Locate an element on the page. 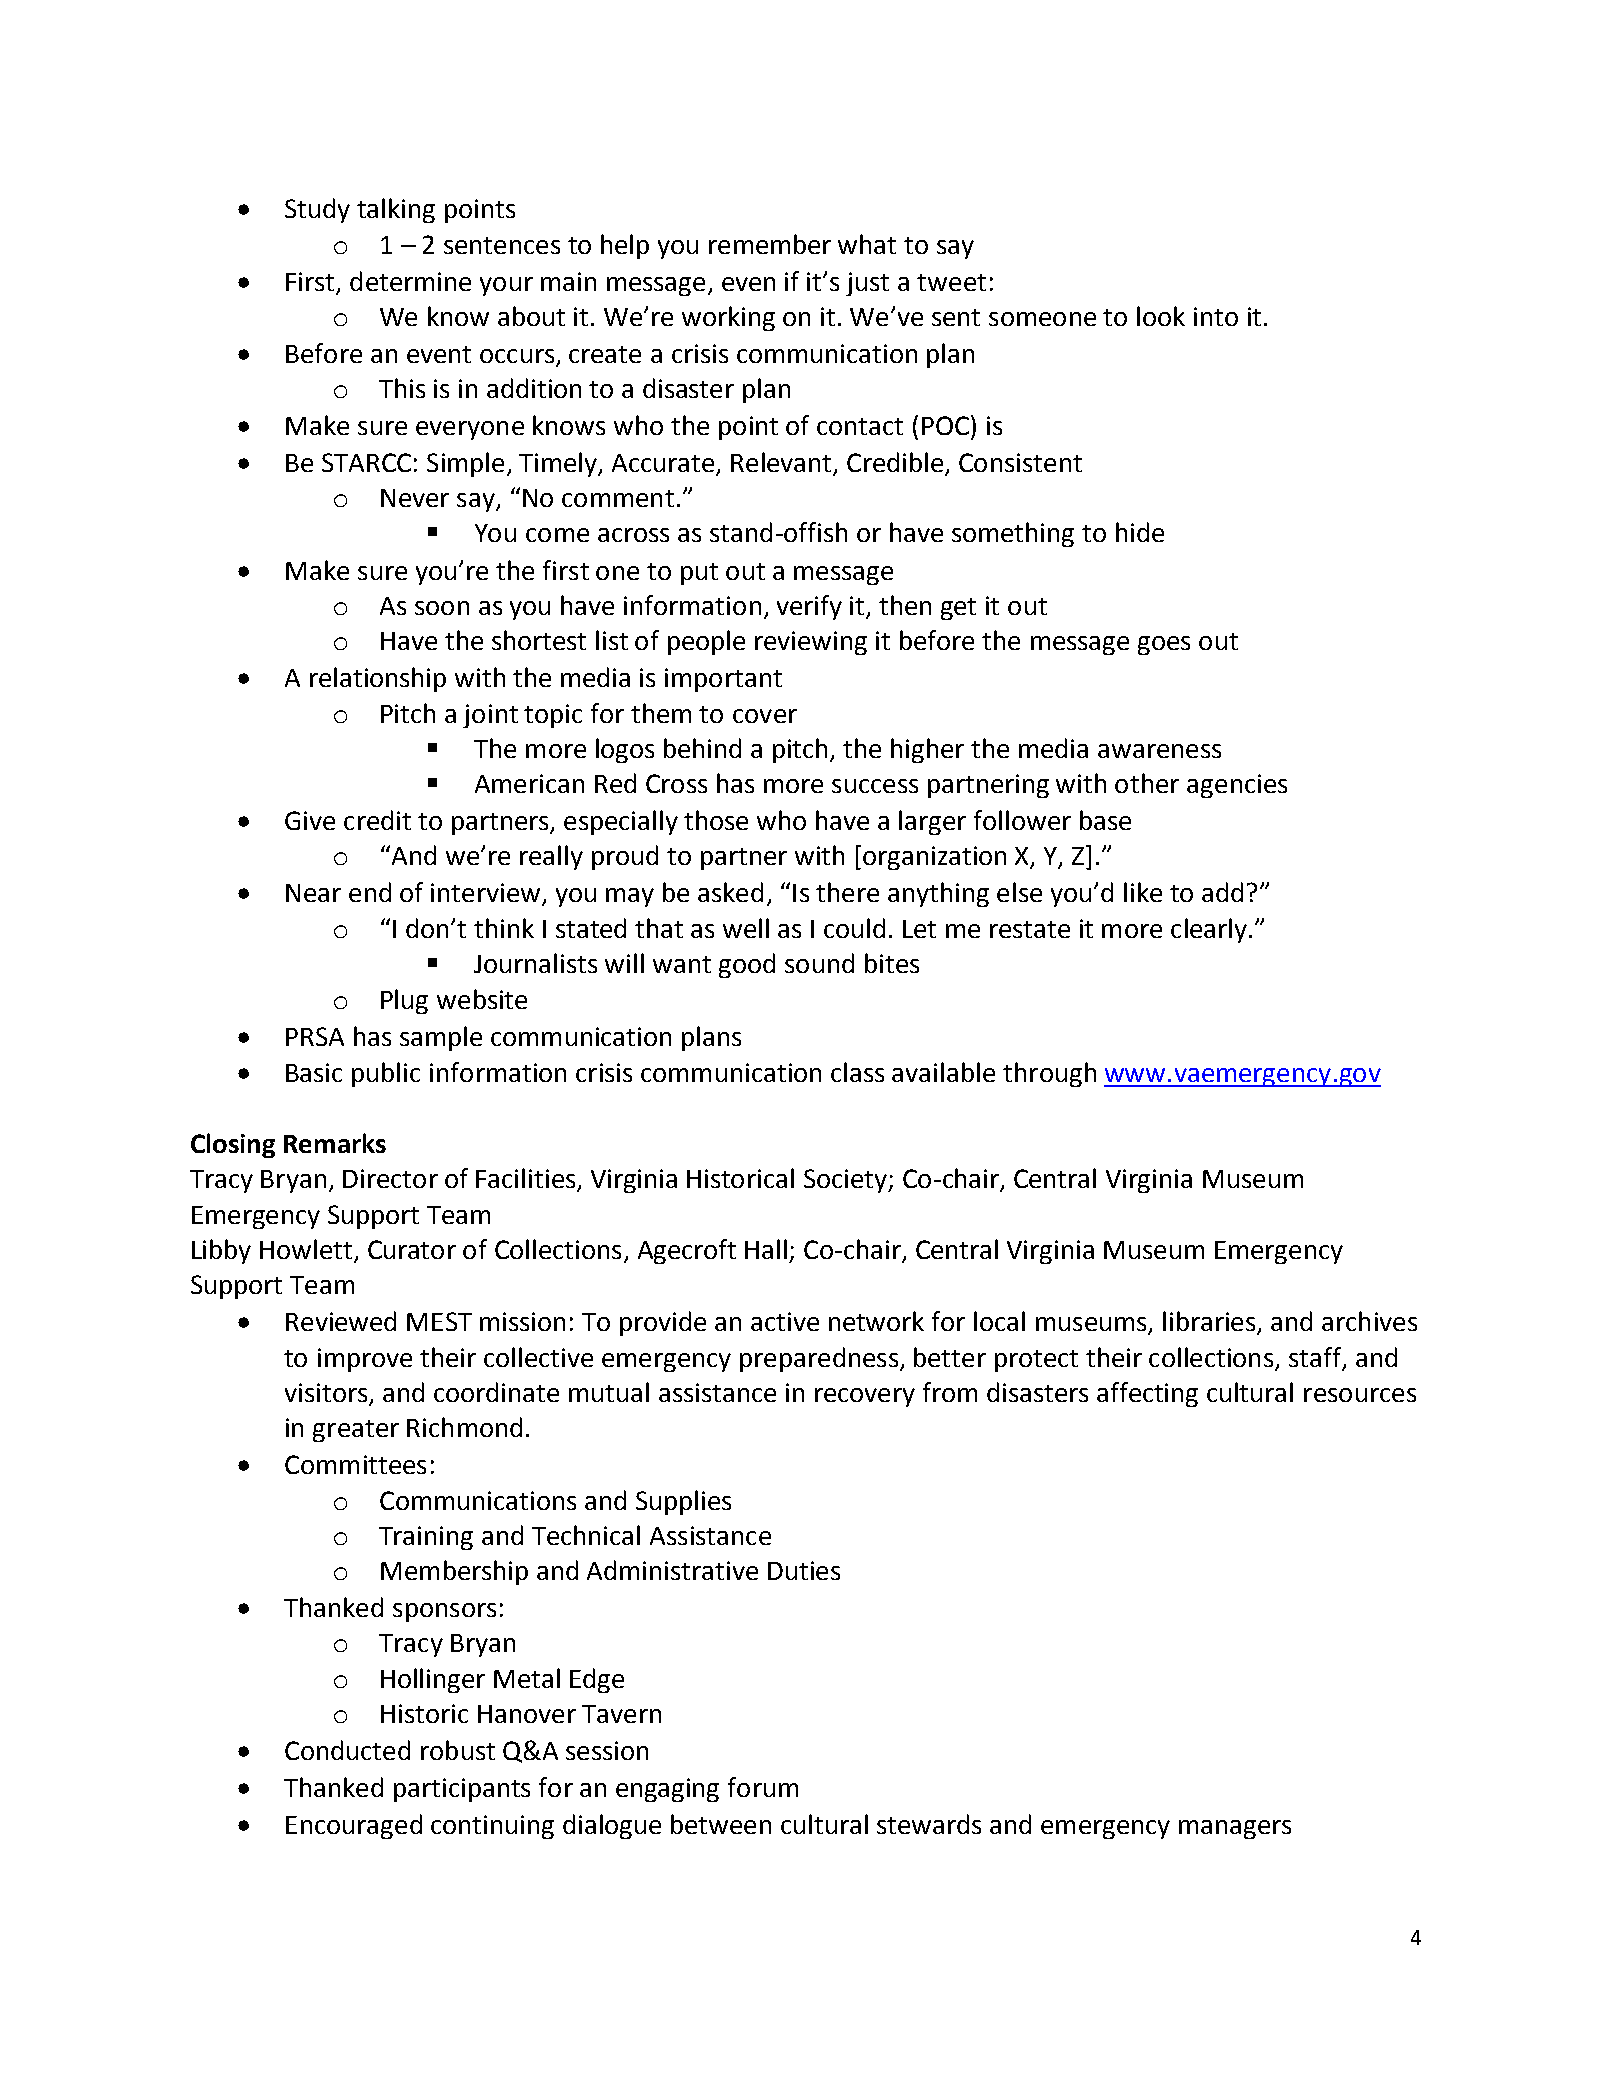  Conducted is located at coordinates (347, 1750).
